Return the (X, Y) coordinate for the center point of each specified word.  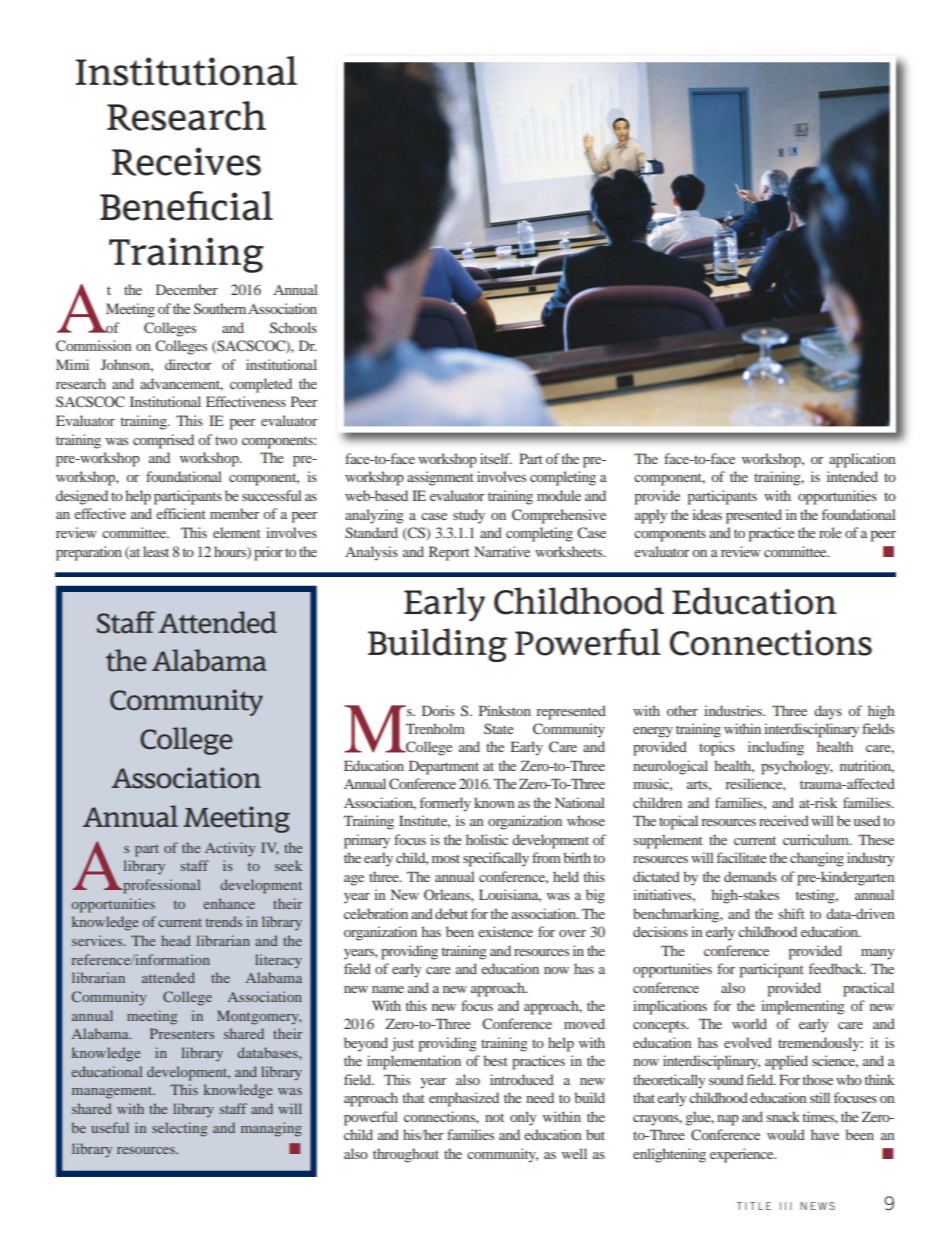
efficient (181, 513)
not (494, 1117)
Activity (230, 849)
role (830, 532)
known (494, 802)
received (784, 820)
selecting (179, 1129)
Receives (186, 161)
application (862, 460)
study (469, 516)
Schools (293, 327)
